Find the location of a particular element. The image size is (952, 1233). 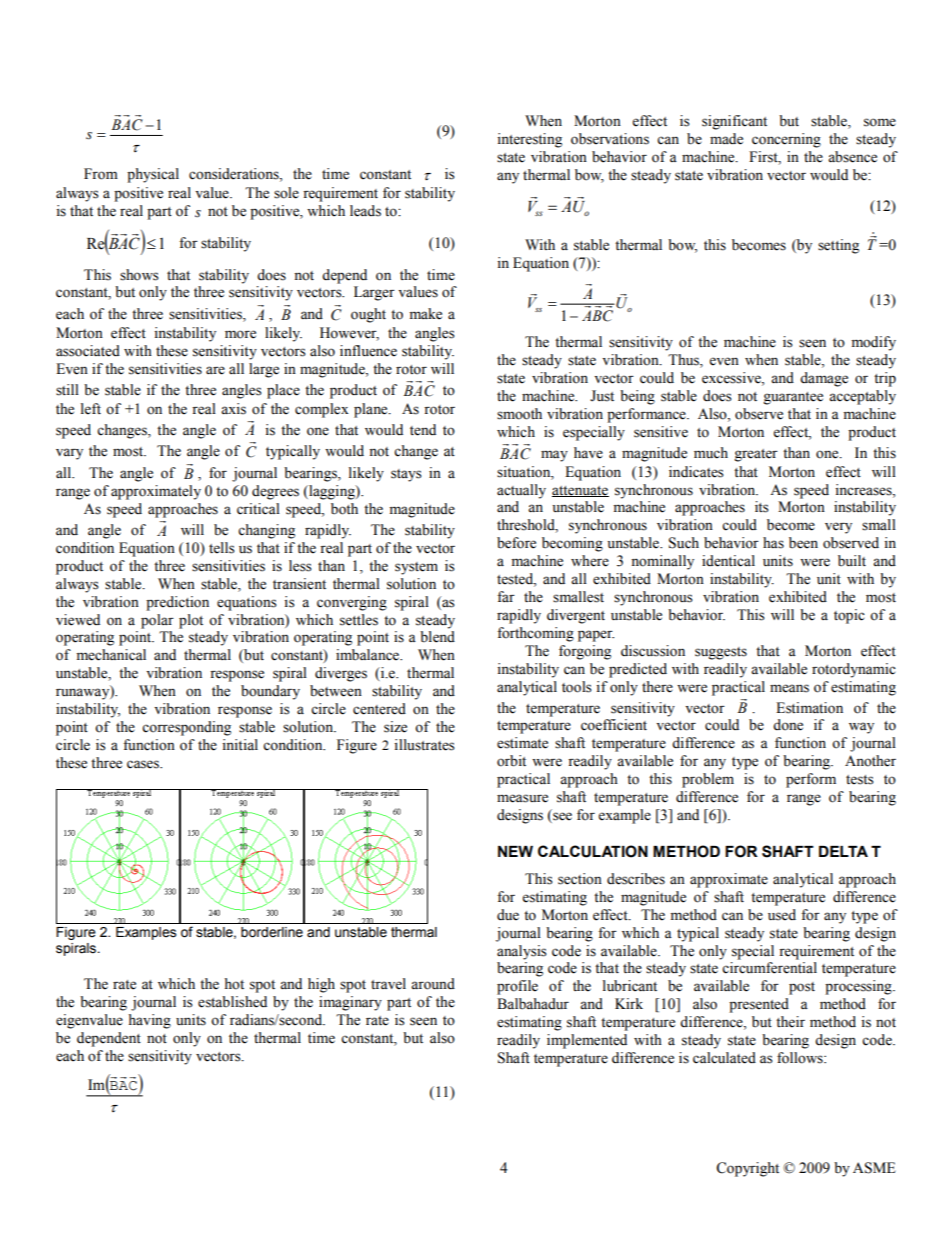

before is located at coordinates (516, 543).
